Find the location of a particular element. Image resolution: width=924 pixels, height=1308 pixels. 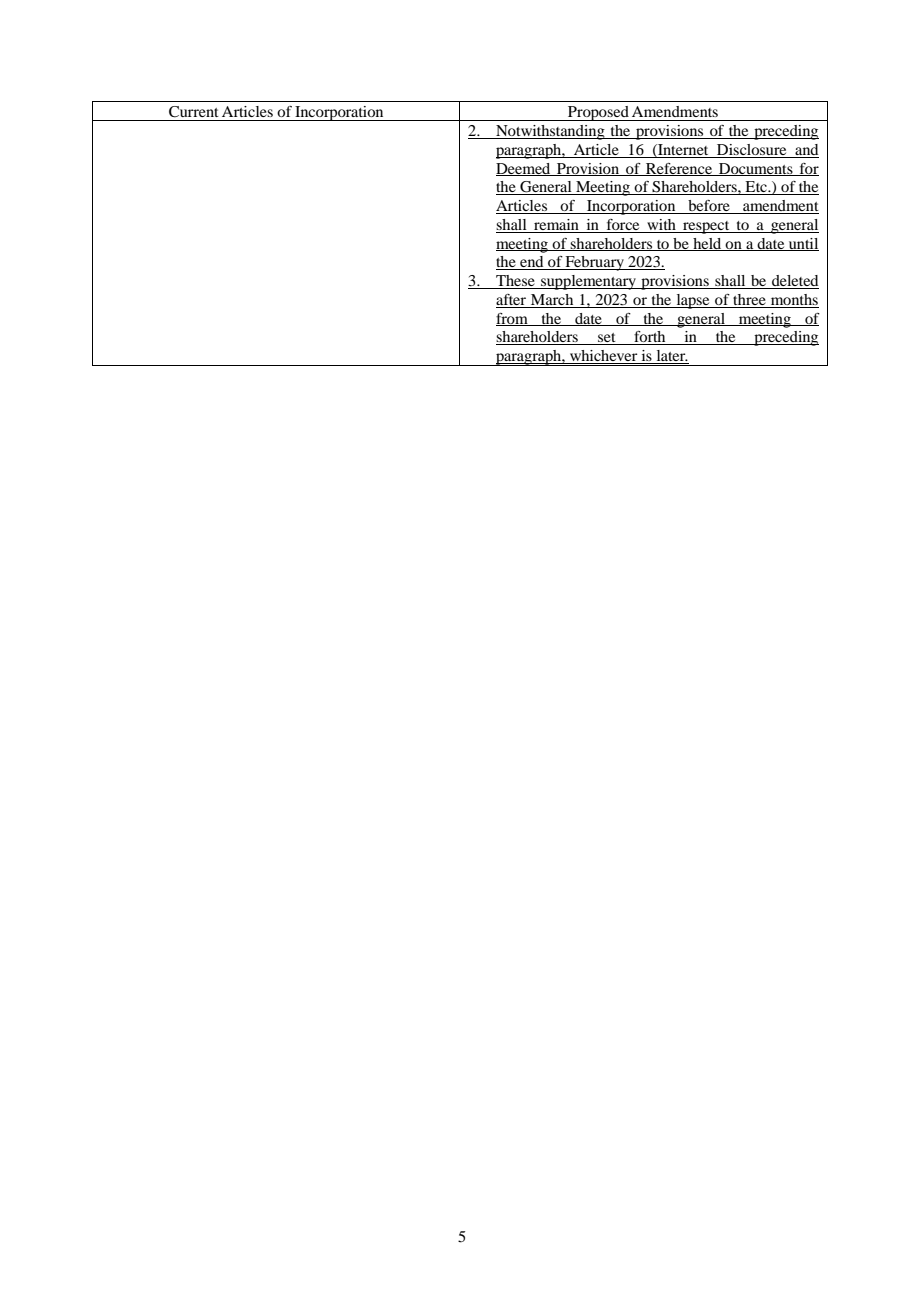

These is located at coordinates (515, 282).
